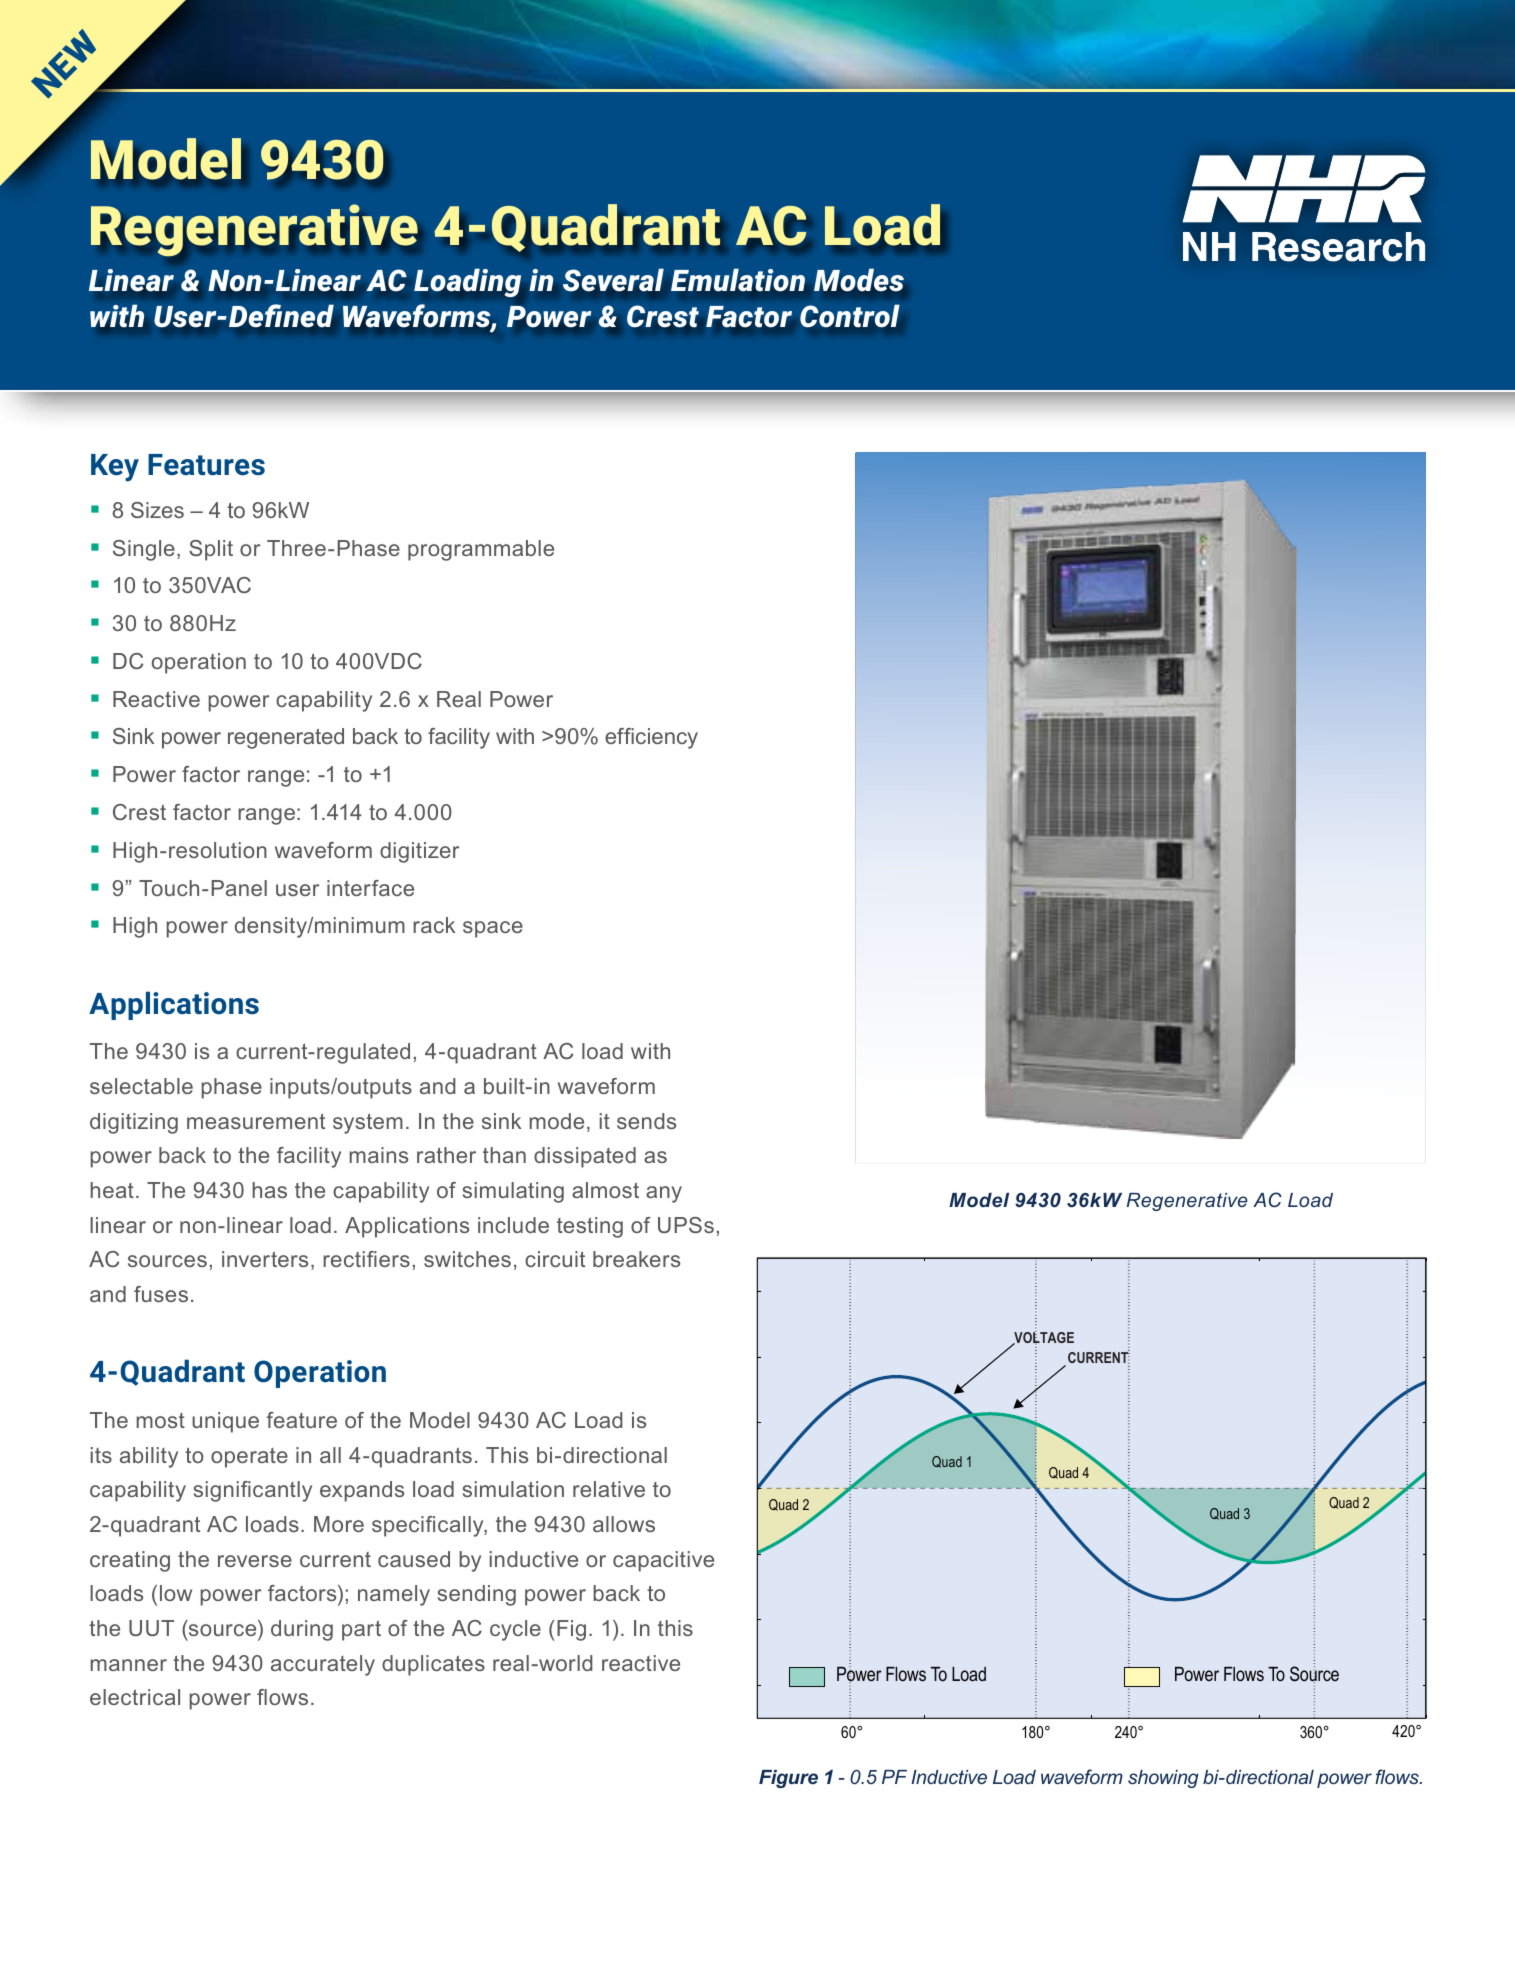 This document has height=1961, width=1515. Describe the element at coordinates (481, 550) in the document. I see `programmable` at that location.
